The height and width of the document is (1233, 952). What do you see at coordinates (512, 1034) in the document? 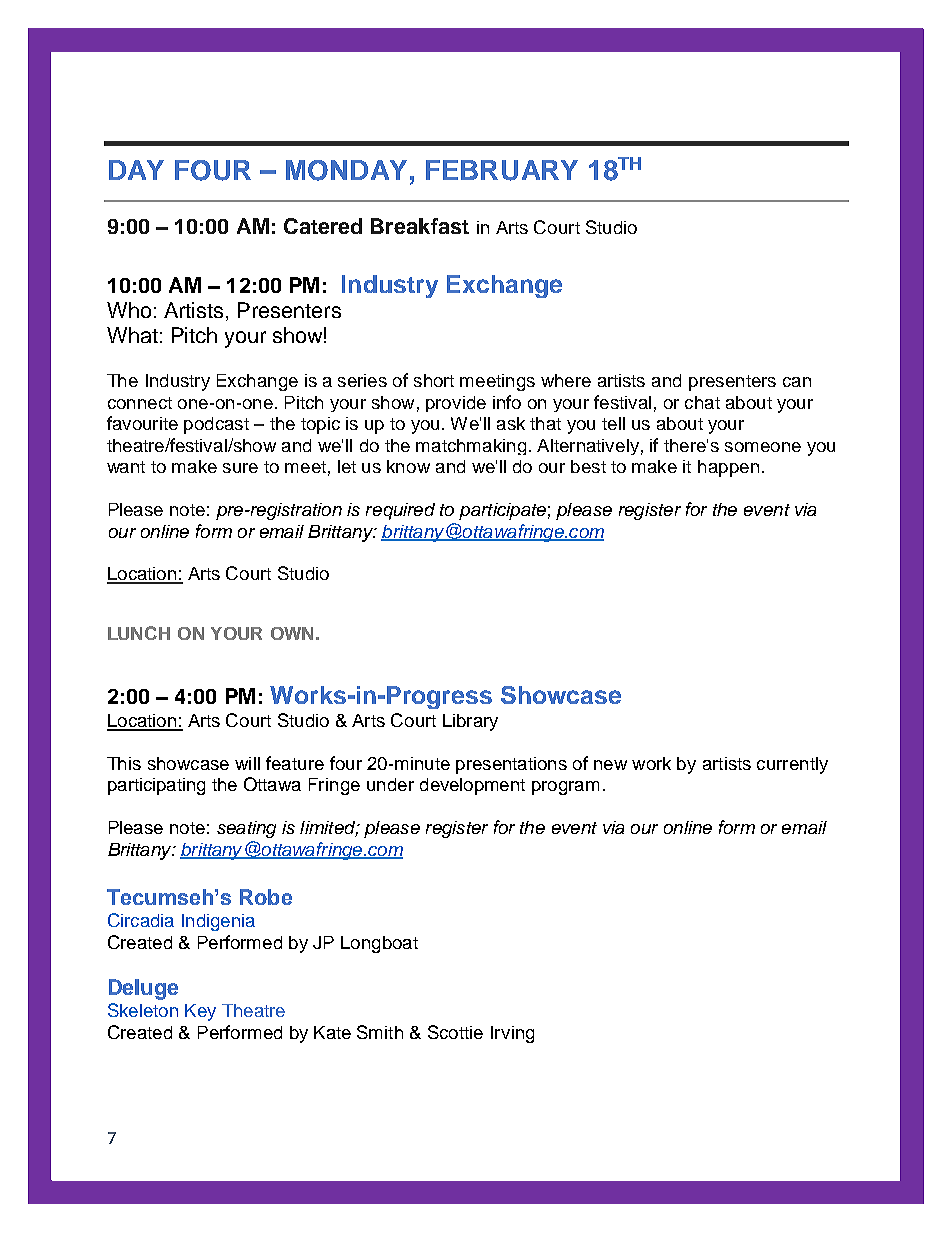
I see `Irving` at bounding box center [512, 1034].
